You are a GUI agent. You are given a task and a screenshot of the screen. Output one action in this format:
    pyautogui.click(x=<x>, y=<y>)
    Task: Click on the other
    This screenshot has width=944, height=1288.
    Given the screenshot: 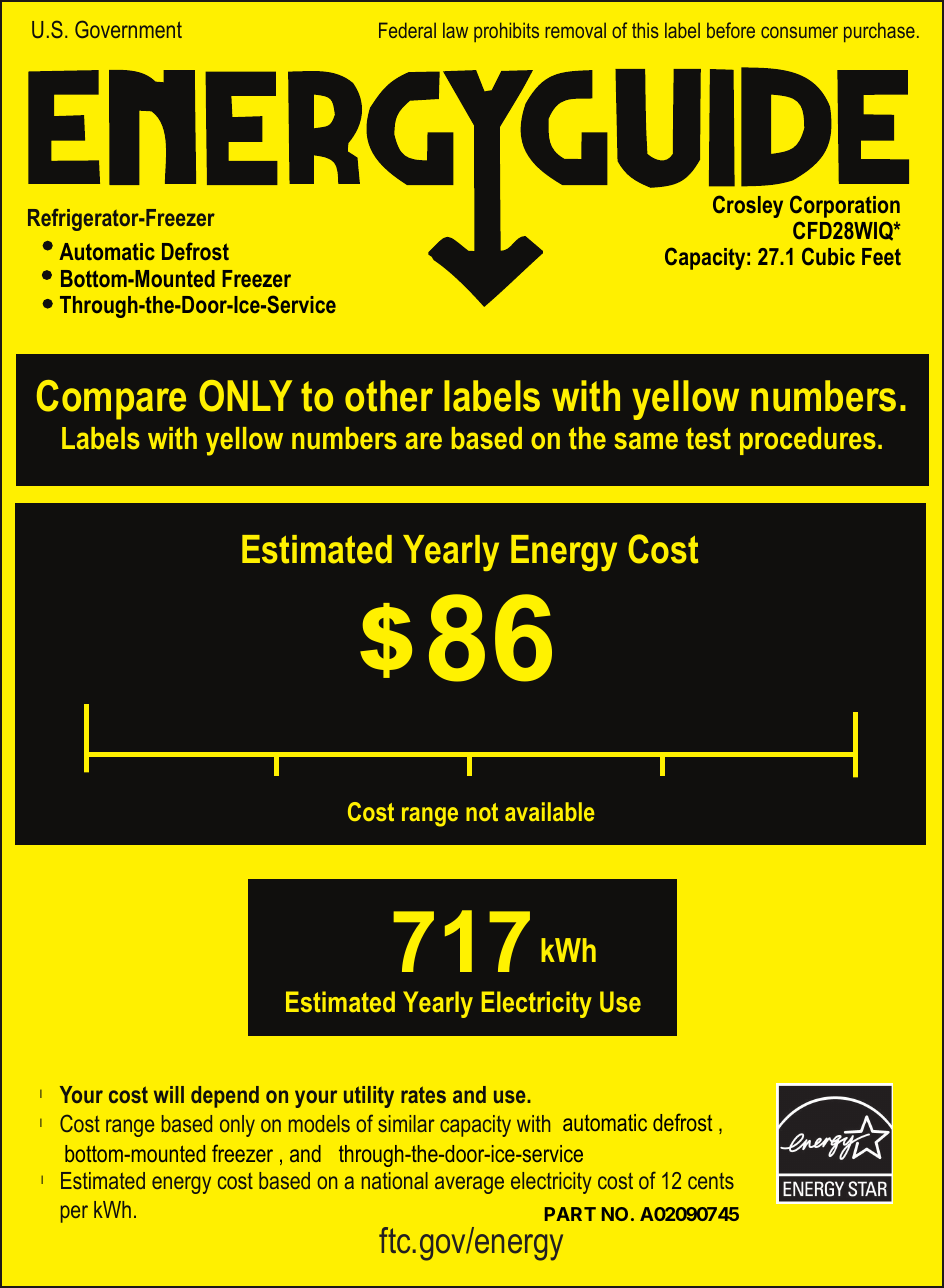 What is the action you would take?
    pyautogui.click(x=389, y=396)
